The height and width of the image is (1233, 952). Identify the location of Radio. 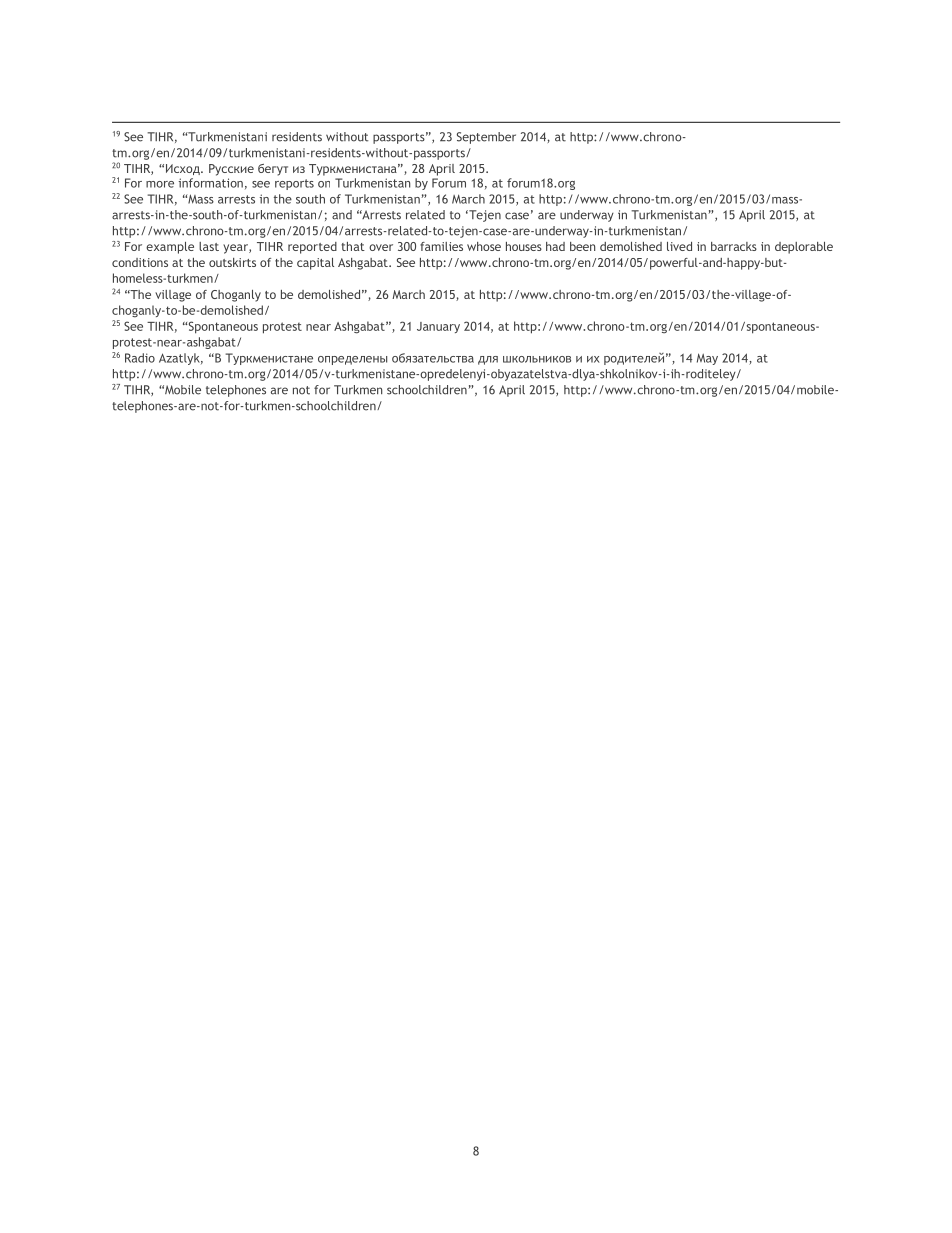
(140, 358).
